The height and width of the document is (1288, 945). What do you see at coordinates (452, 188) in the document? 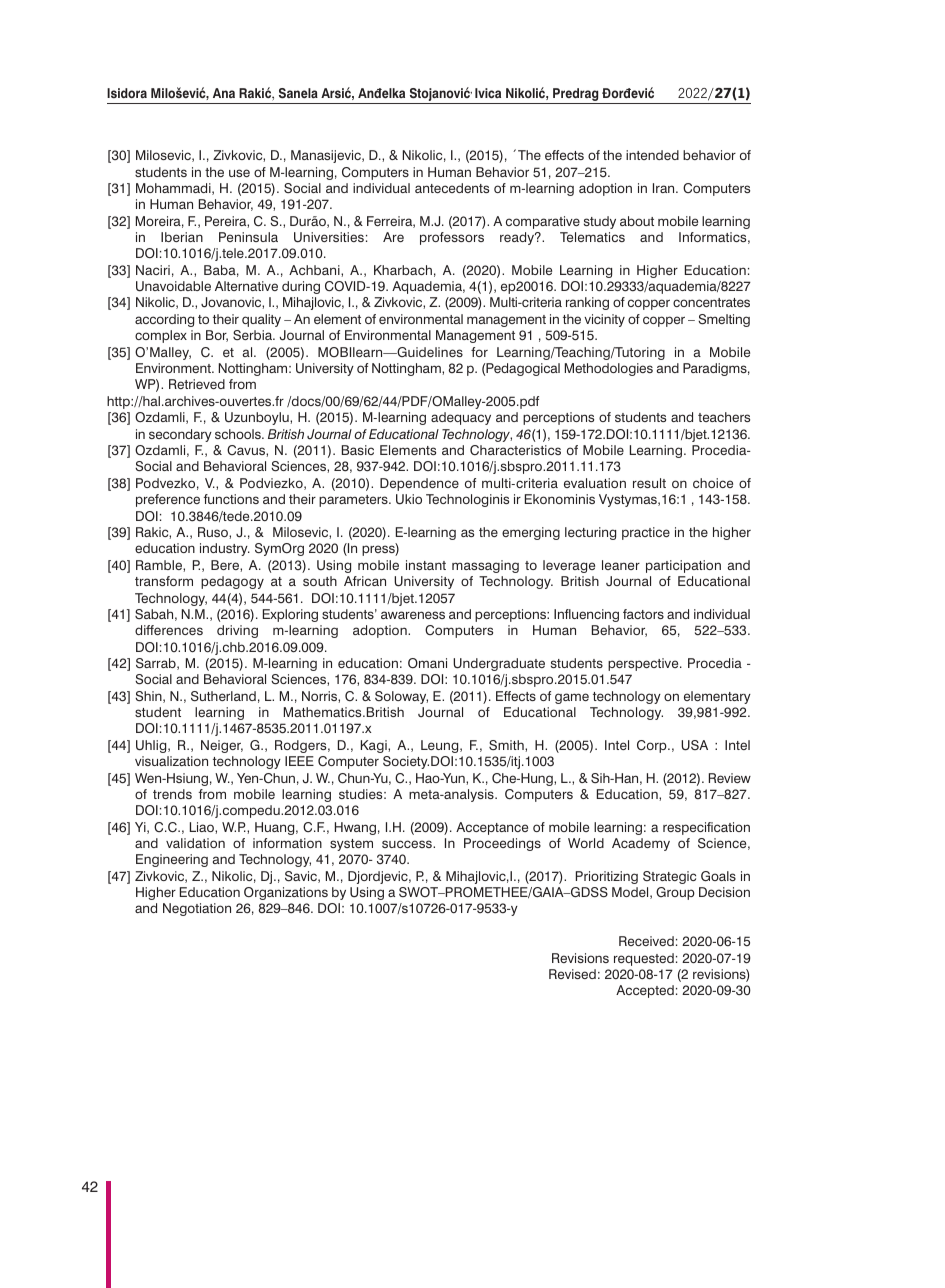
I see `antecedents` at bounding box center [452, 188].
